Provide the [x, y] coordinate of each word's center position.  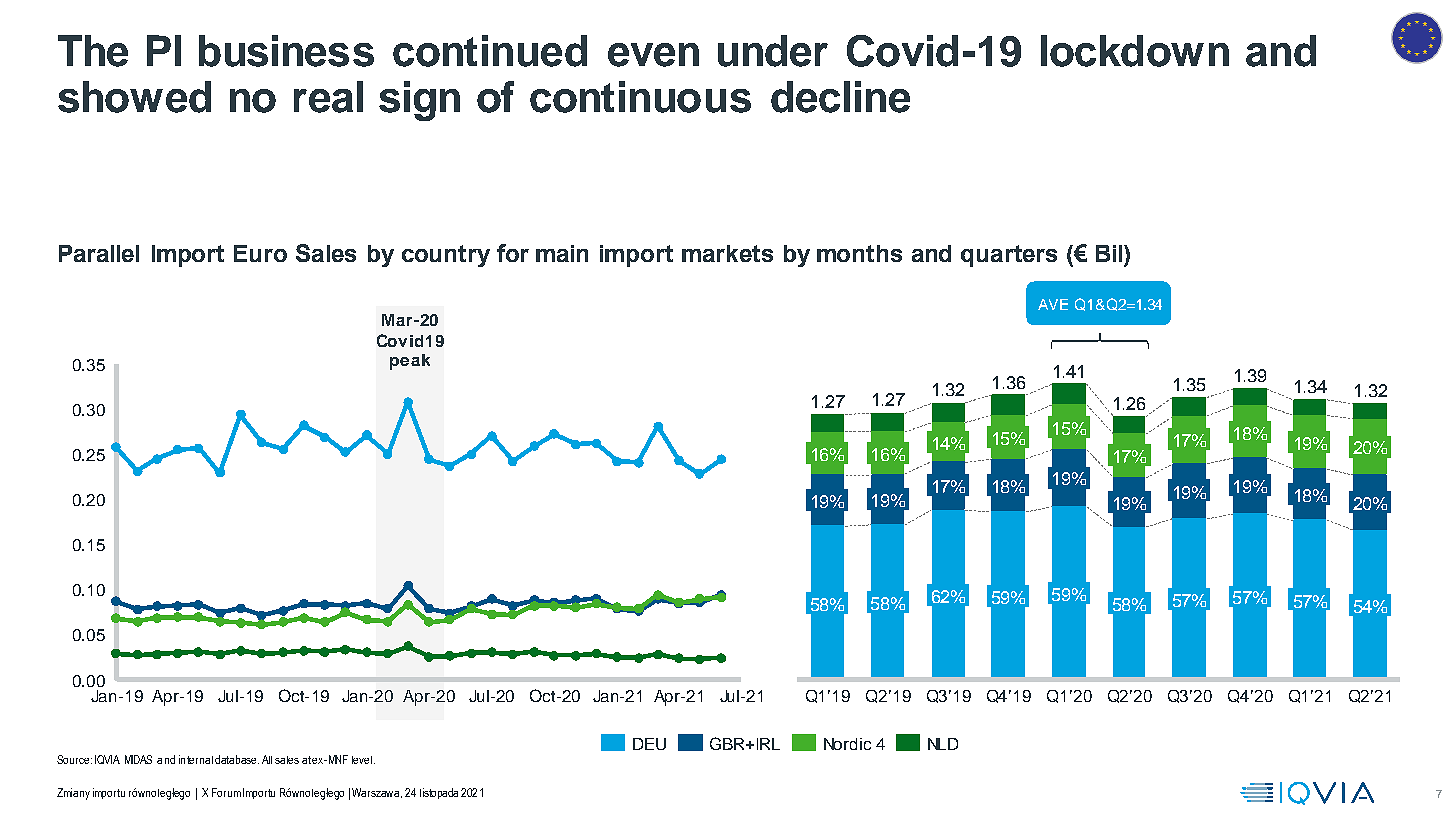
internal [196, 759]
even [653, 55]
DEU [649, 744]
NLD [943, 744]
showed [134, 97]
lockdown [1135, 51]
